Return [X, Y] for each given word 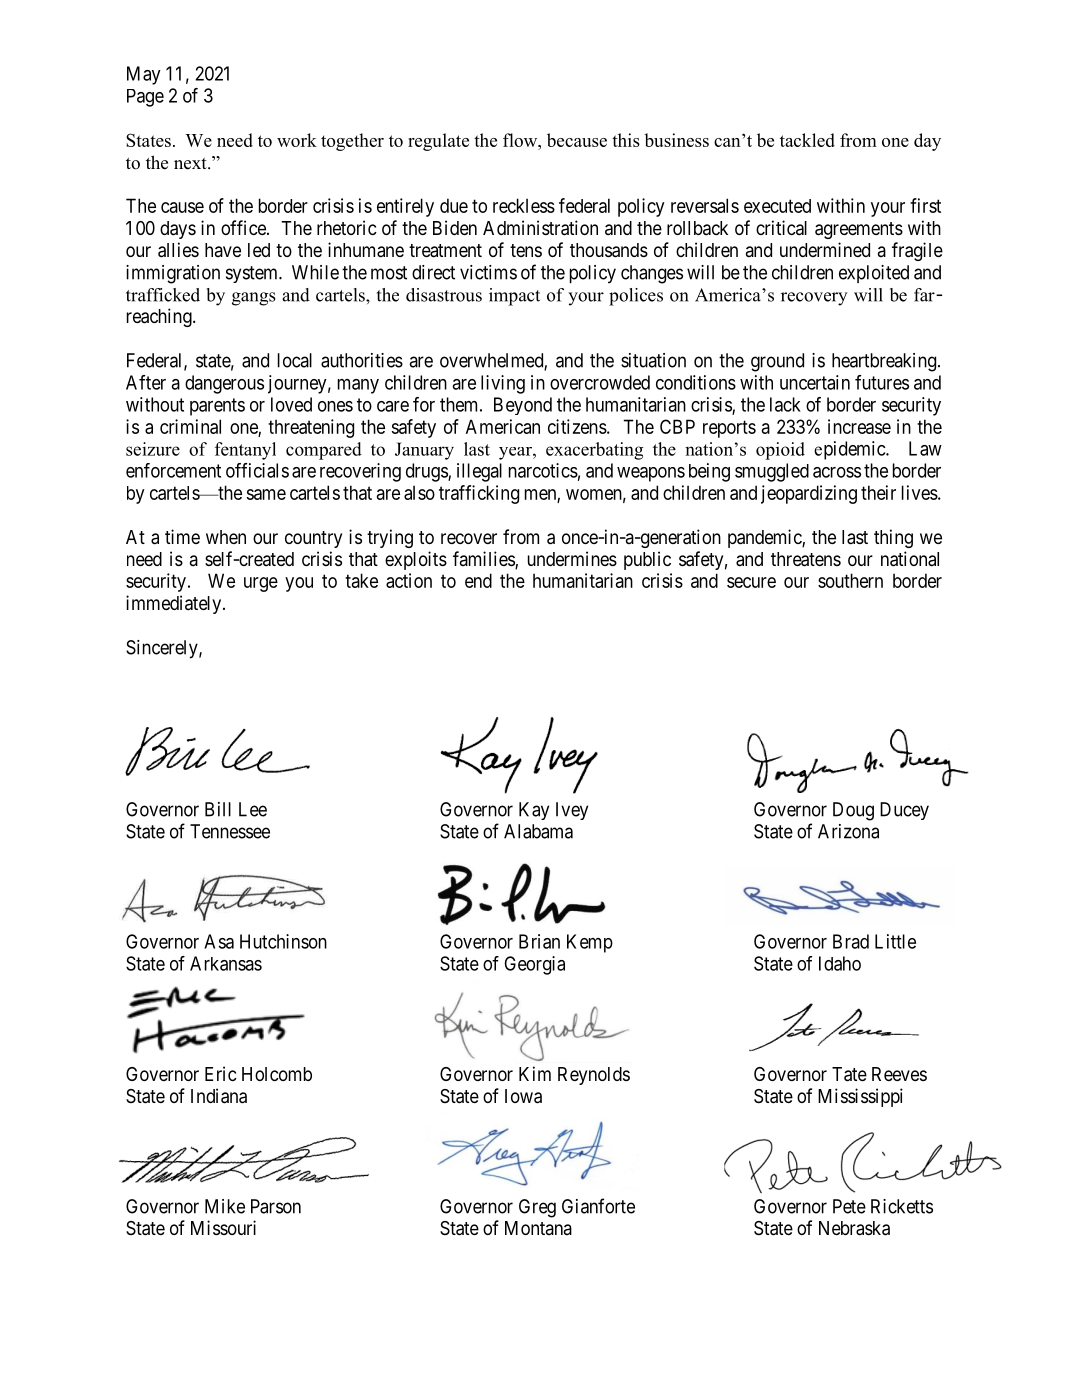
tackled [807, 140]
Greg [537, 1208]
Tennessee [230, 831]
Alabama [538, 831]
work [297, 140]
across [837, 472]
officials [257, 470]
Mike [225, 1206]
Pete [849, 1206]
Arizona [848, 831]
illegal [479, 472]
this [626, 140]
